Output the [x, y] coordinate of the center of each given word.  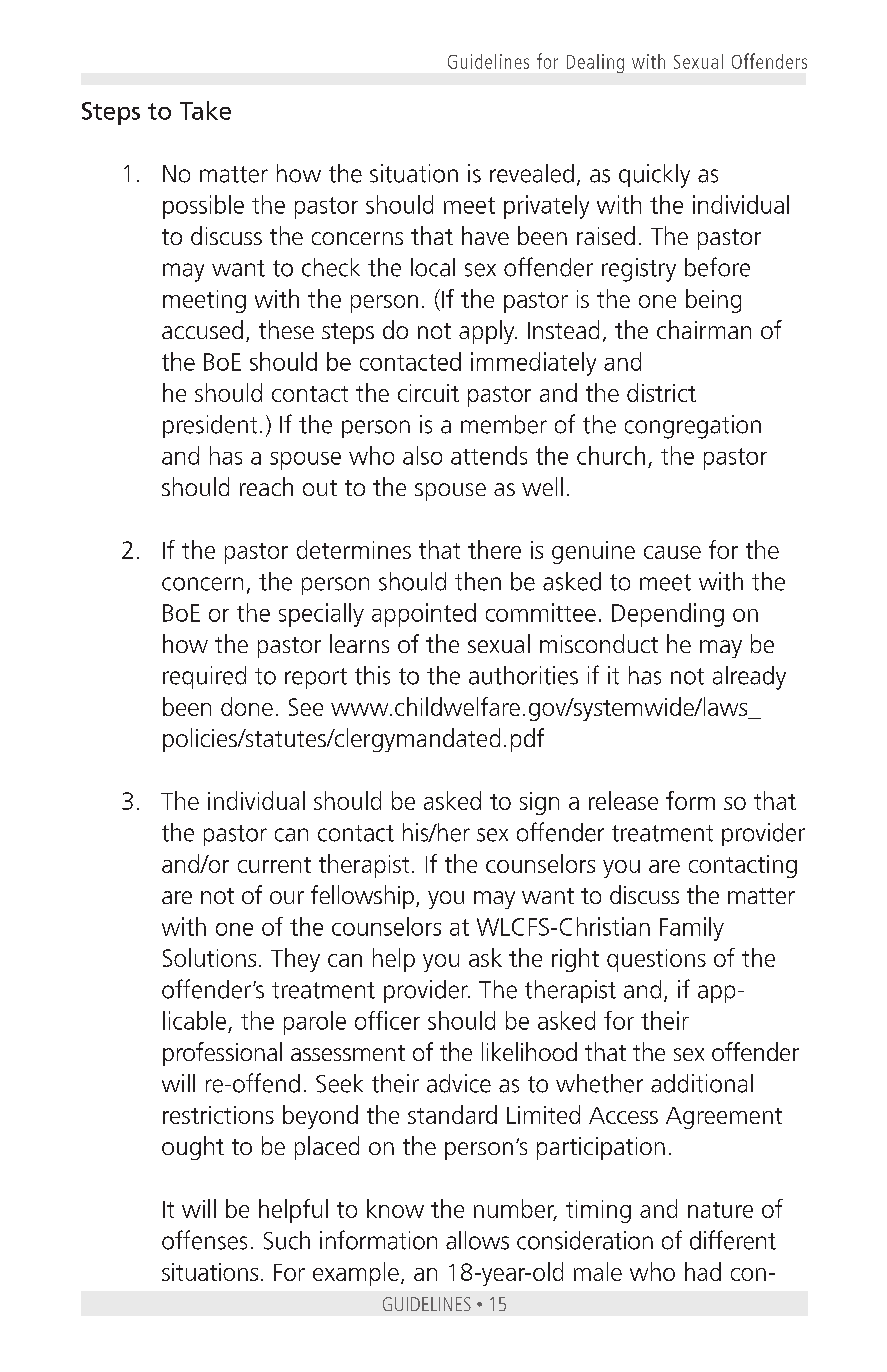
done [247, 706]
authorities [523, 675]
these [286, 329]
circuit [428, 393]
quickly [654, 176]
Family [692, 929]
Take [205, 110]
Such [287, 1240]
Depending [668, 615]
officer [387, 1020]
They [295, 960]
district [661, 392]
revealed [532, 173]
